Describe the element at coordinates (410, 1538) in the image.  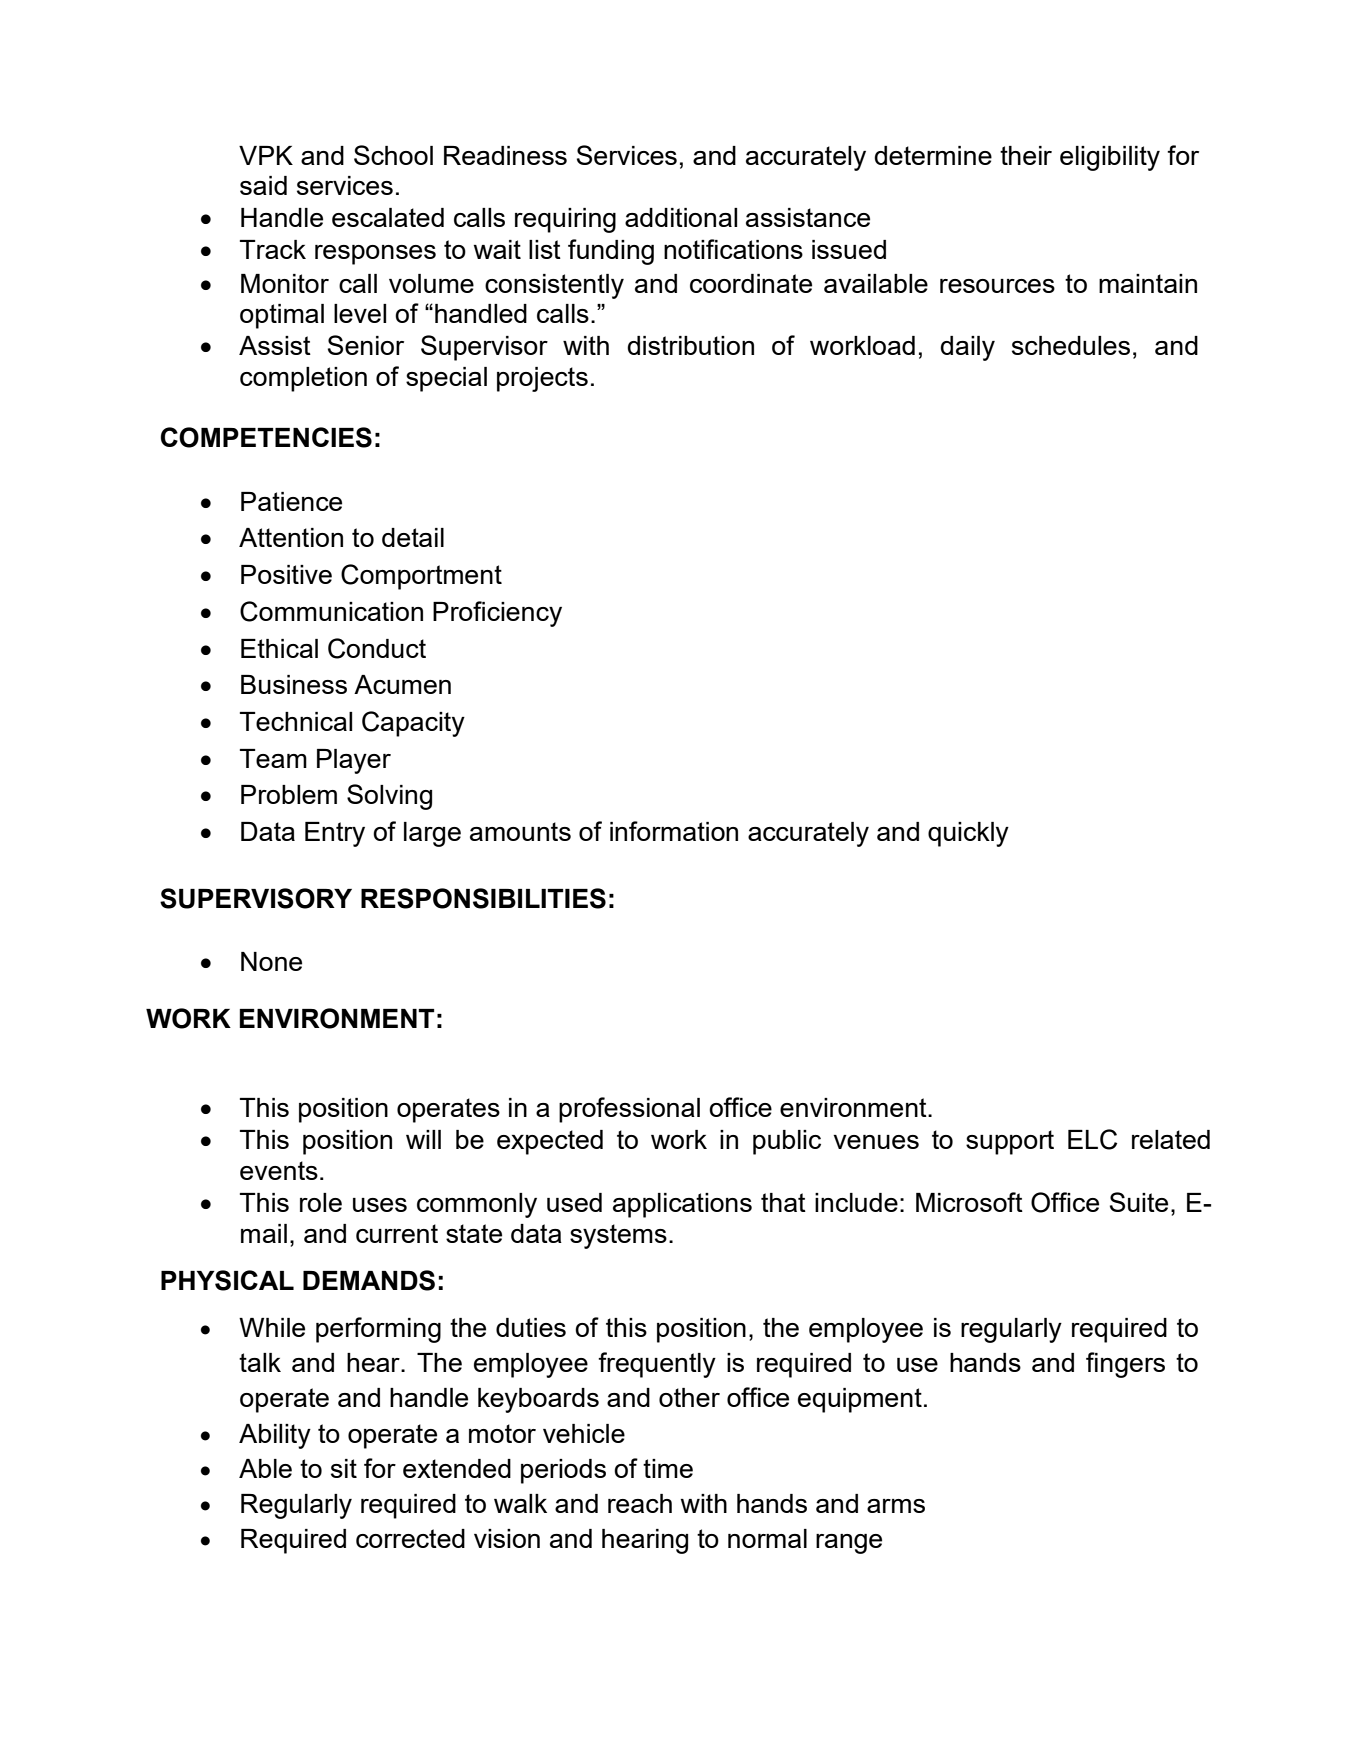
I see `corrected` at that location.
